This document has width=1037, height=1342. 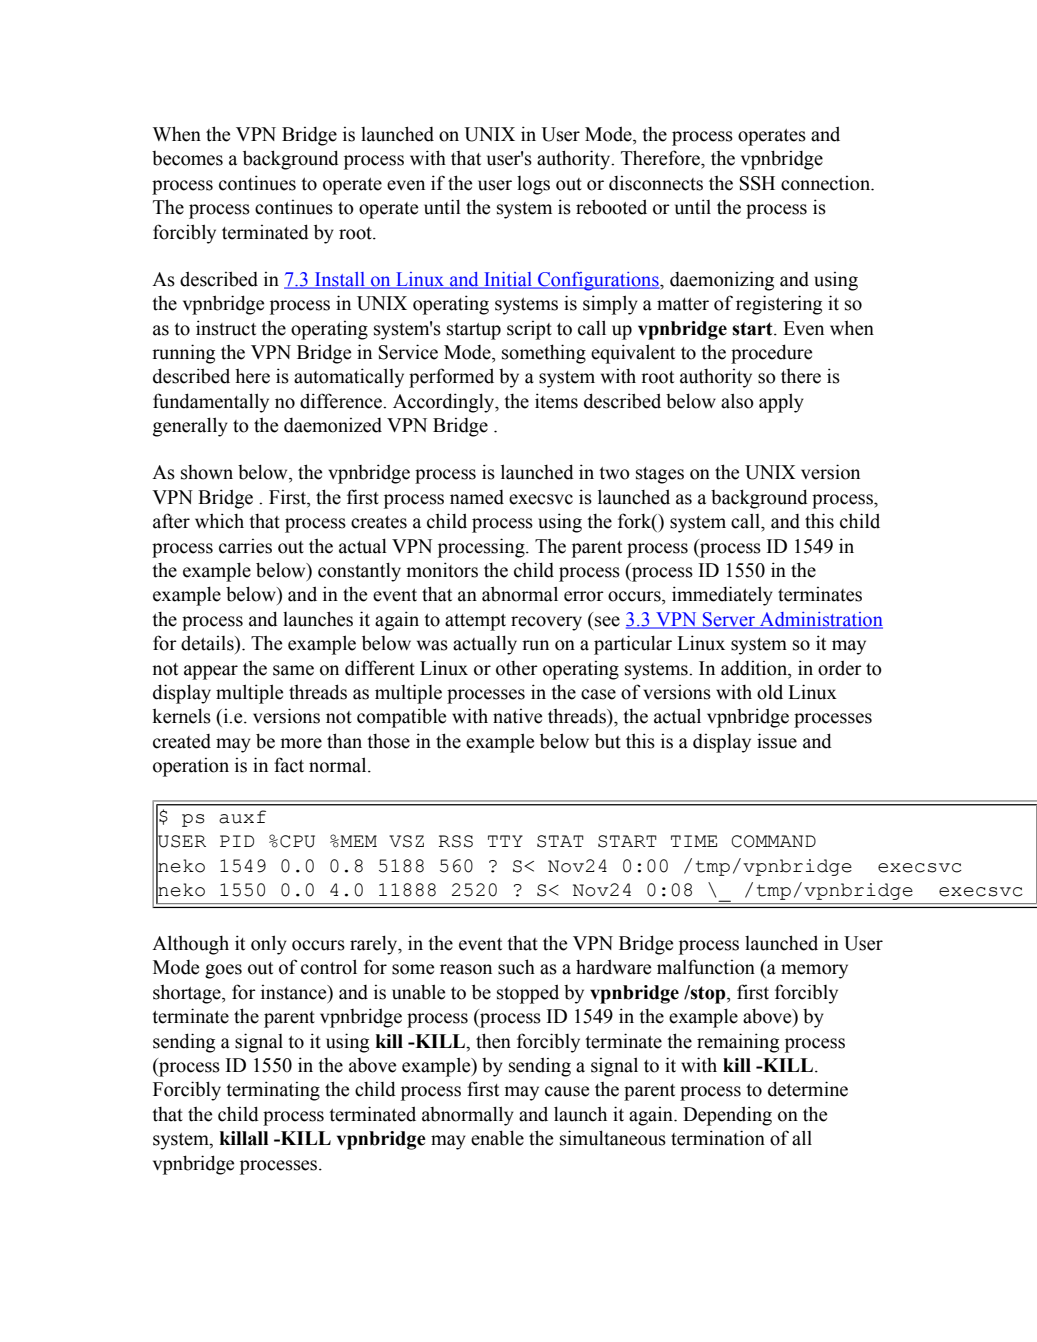 What do you see at coordinates (497, 1138) in the document?
I see `enable` at bounding box center [497, 1138].
